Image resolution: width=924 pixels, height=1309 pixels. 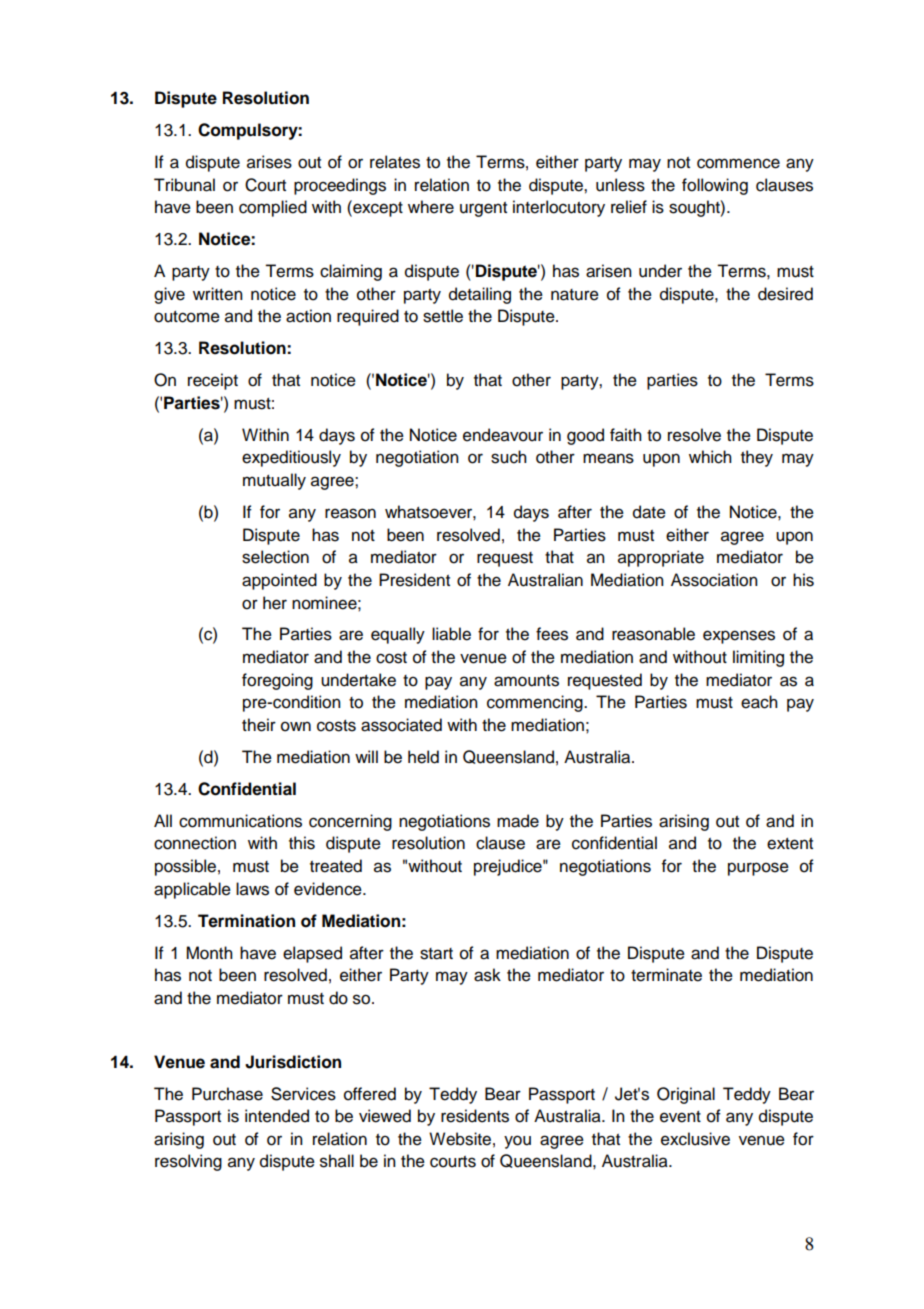 What do you see at coordinates (715, 186) in the screenshot?
I see `following` at bounding box center [715, 186].
